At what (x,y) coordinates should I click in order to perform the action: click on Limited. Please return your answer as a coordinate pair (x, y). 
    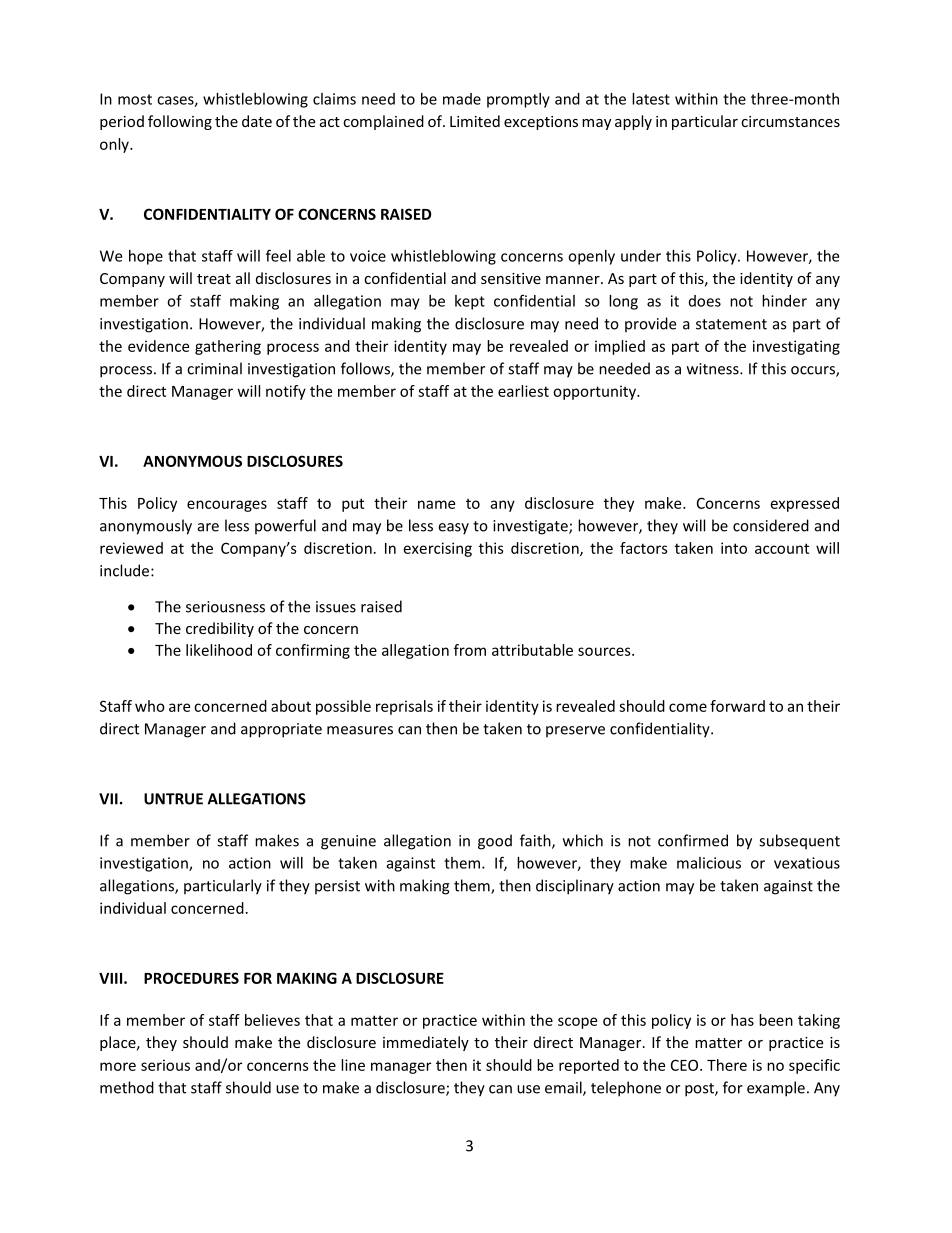
    Looking at the image, I should click on (475, 121).
